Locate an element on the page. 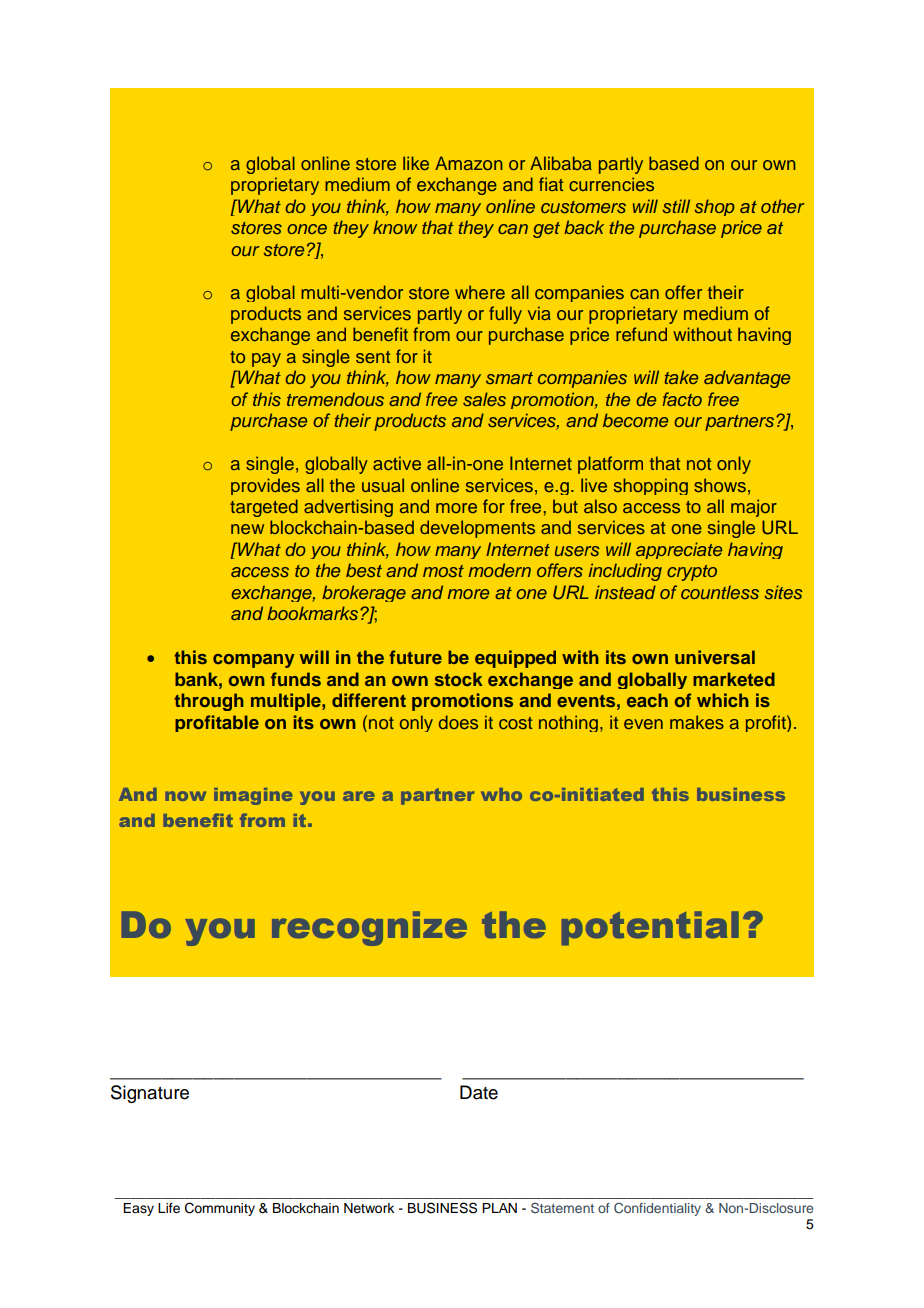 The height and width of the image is (1308, 924). potential is located at coordinates (650, 928).
